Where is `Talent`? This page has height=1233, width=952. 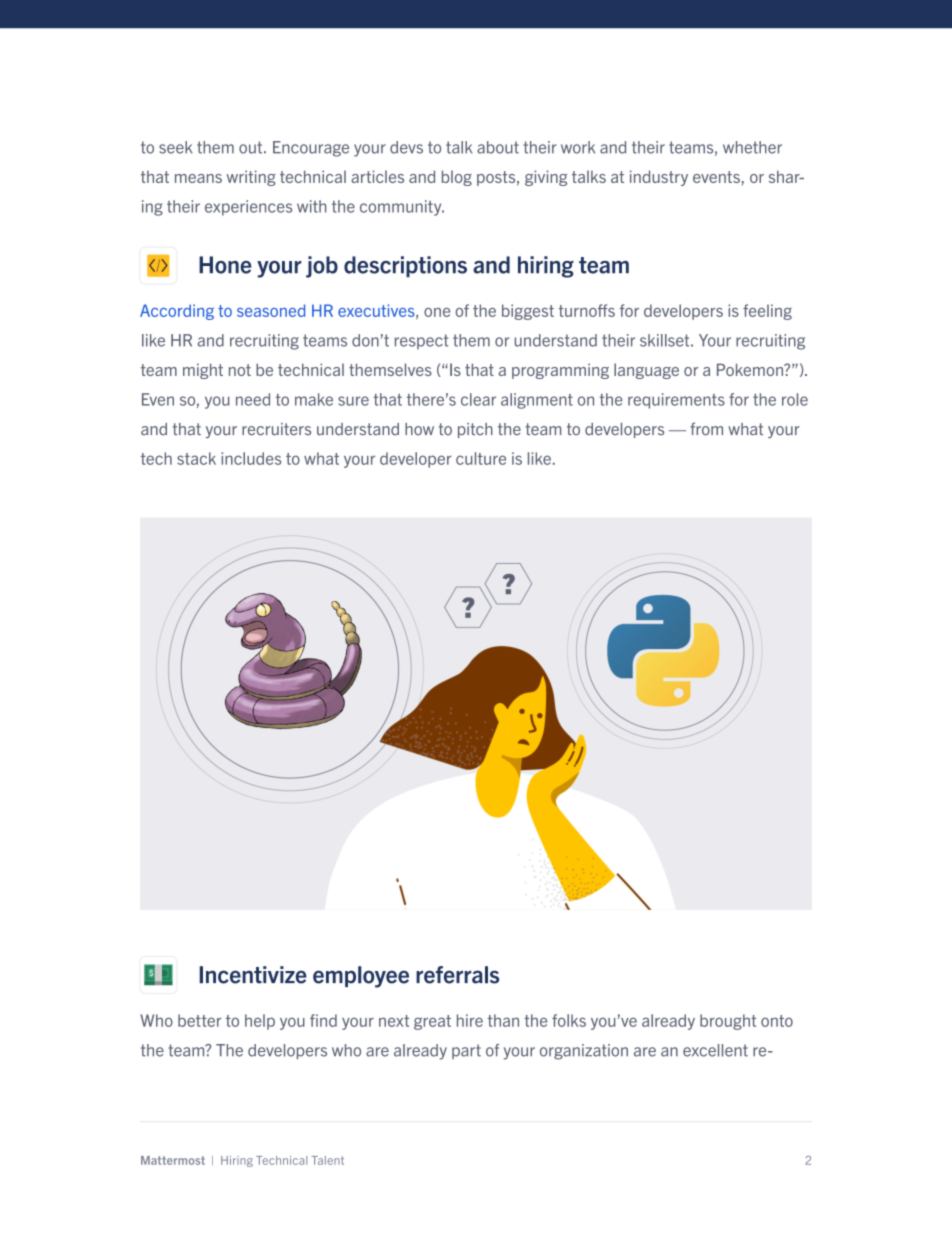
Talent is located at coordinates (327, 1160).
